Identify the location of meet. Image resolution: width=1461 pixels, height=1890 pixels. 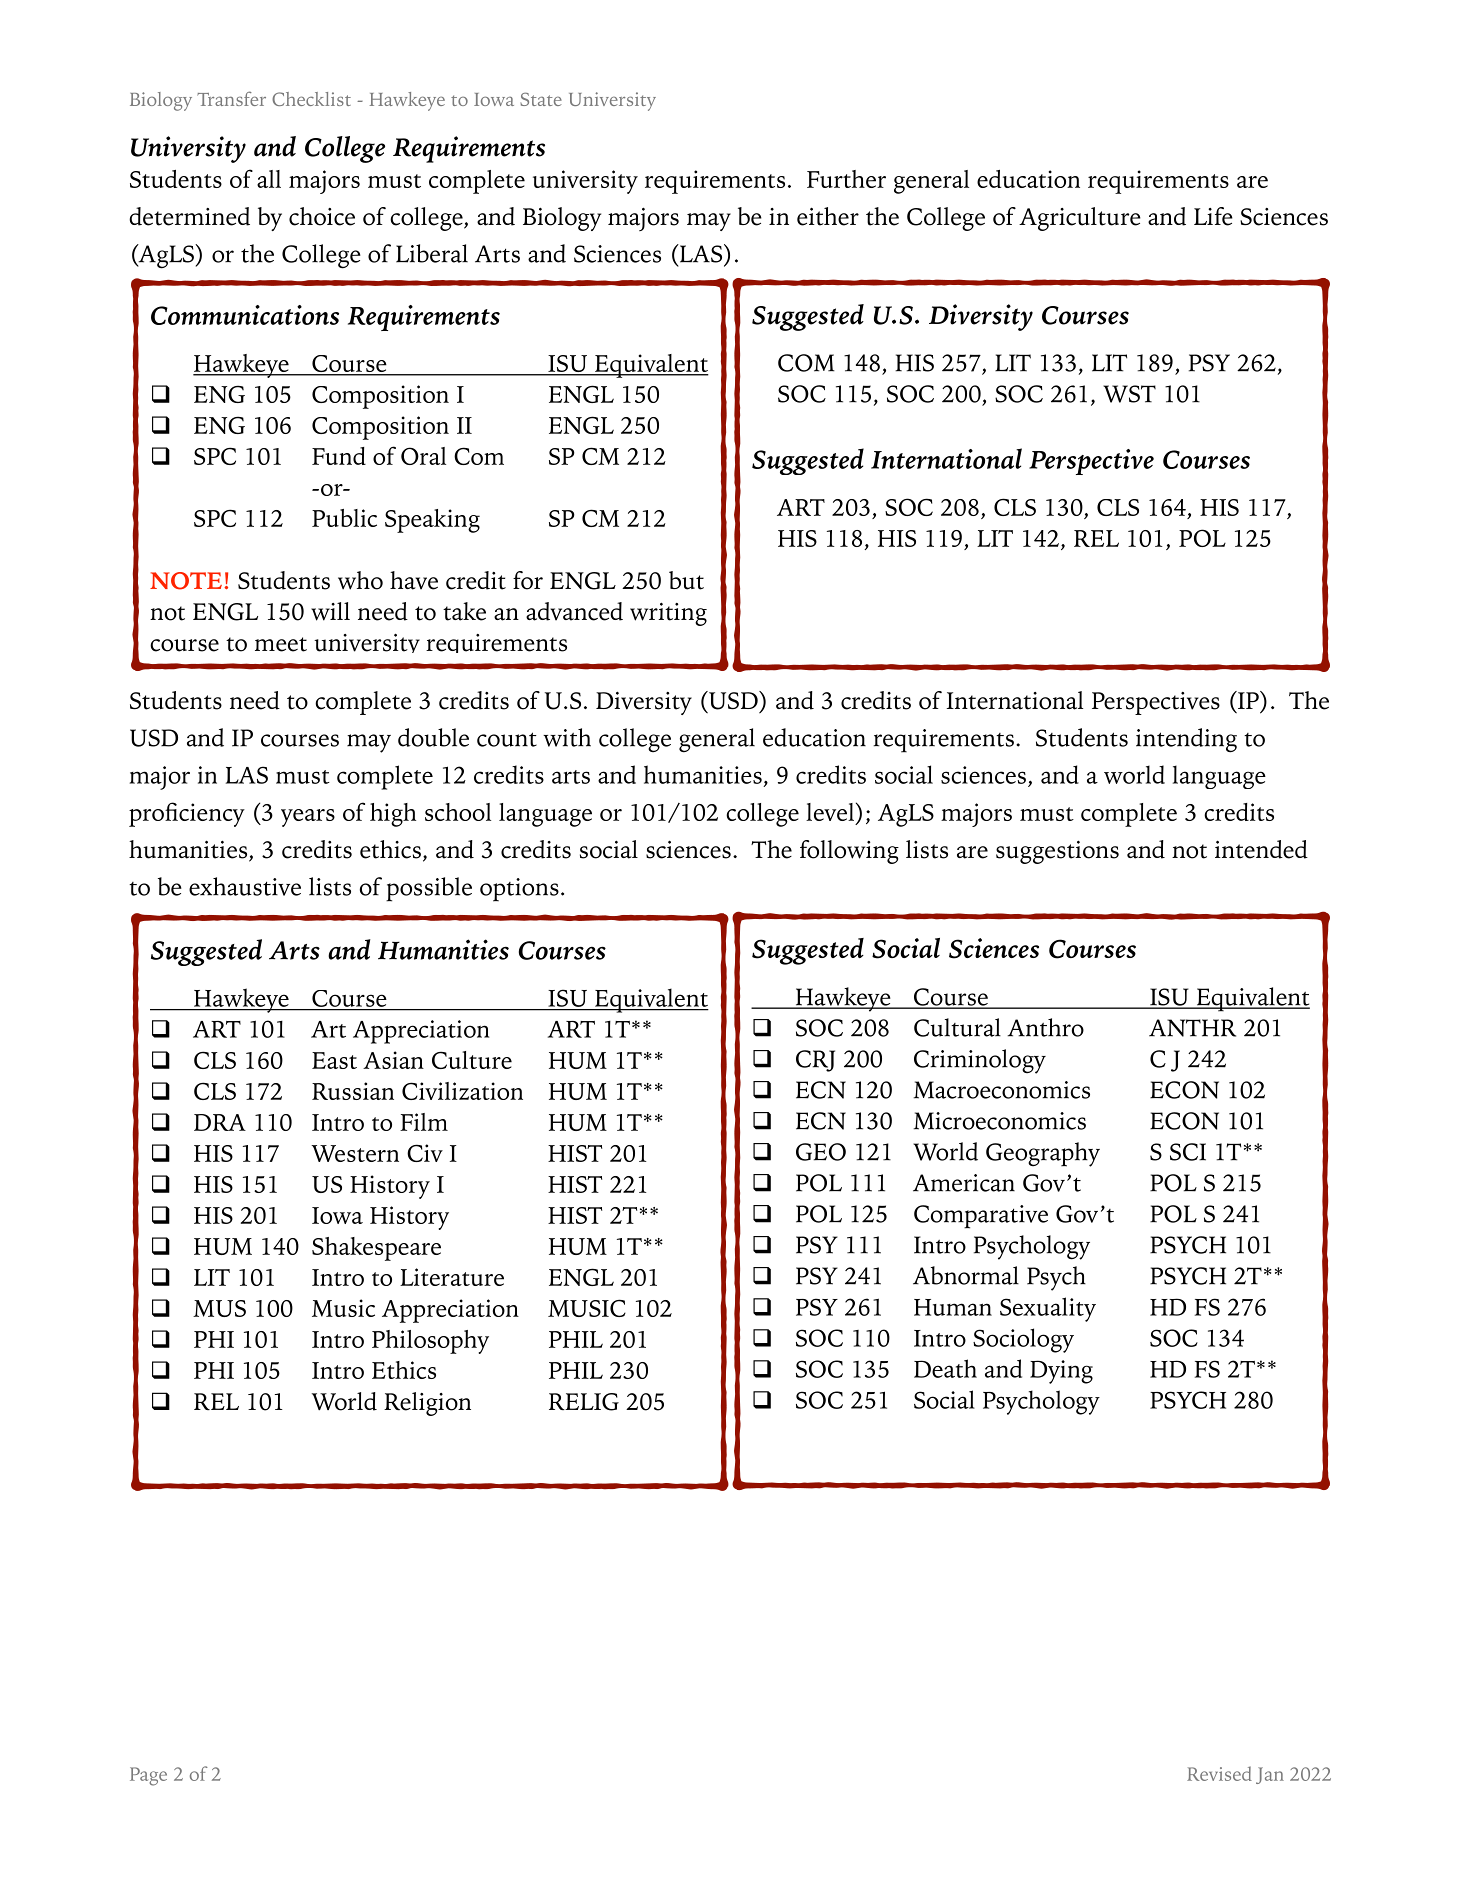
(281, 644).
